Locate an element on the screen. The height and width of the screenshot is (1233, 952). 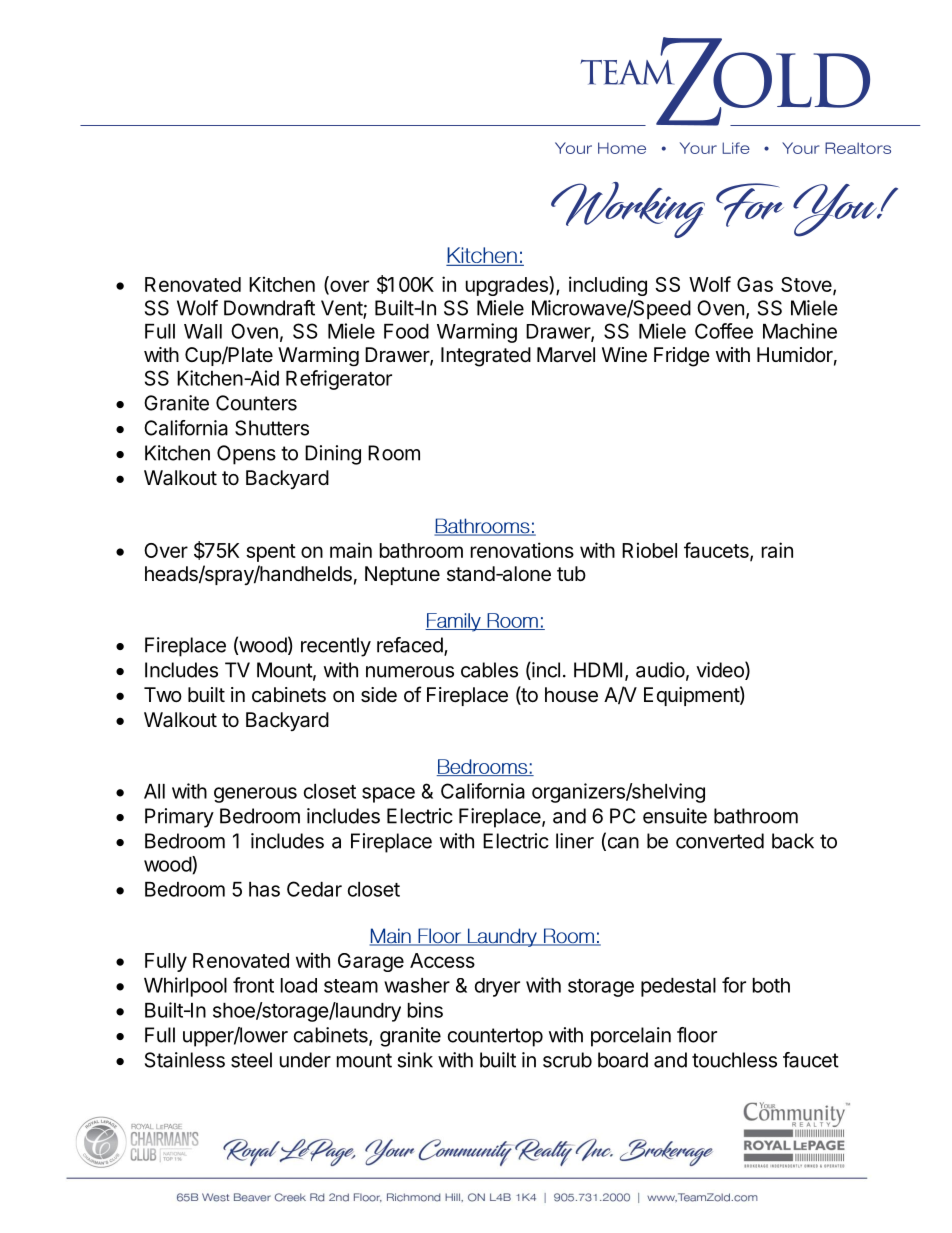
converted is located at coordinates (720, 841).
